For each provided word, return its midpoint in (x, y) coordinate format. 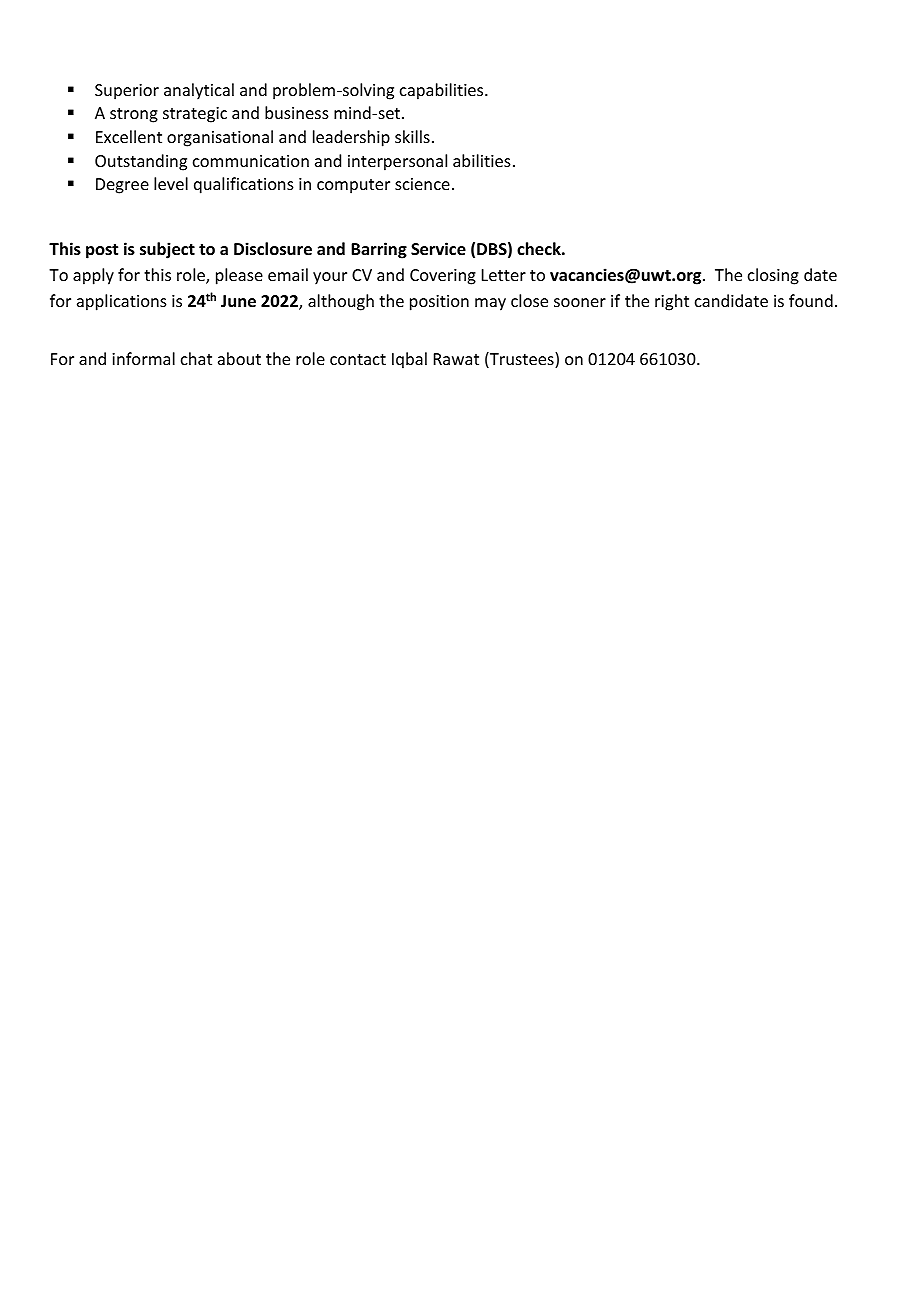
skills (412, 136)
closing (773, 276)
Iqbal (409, 360)
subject (167, 250)
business (297, 112)
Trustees (522, 360)
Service (438, 249)
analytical (199, 91)
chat (196, 358)
